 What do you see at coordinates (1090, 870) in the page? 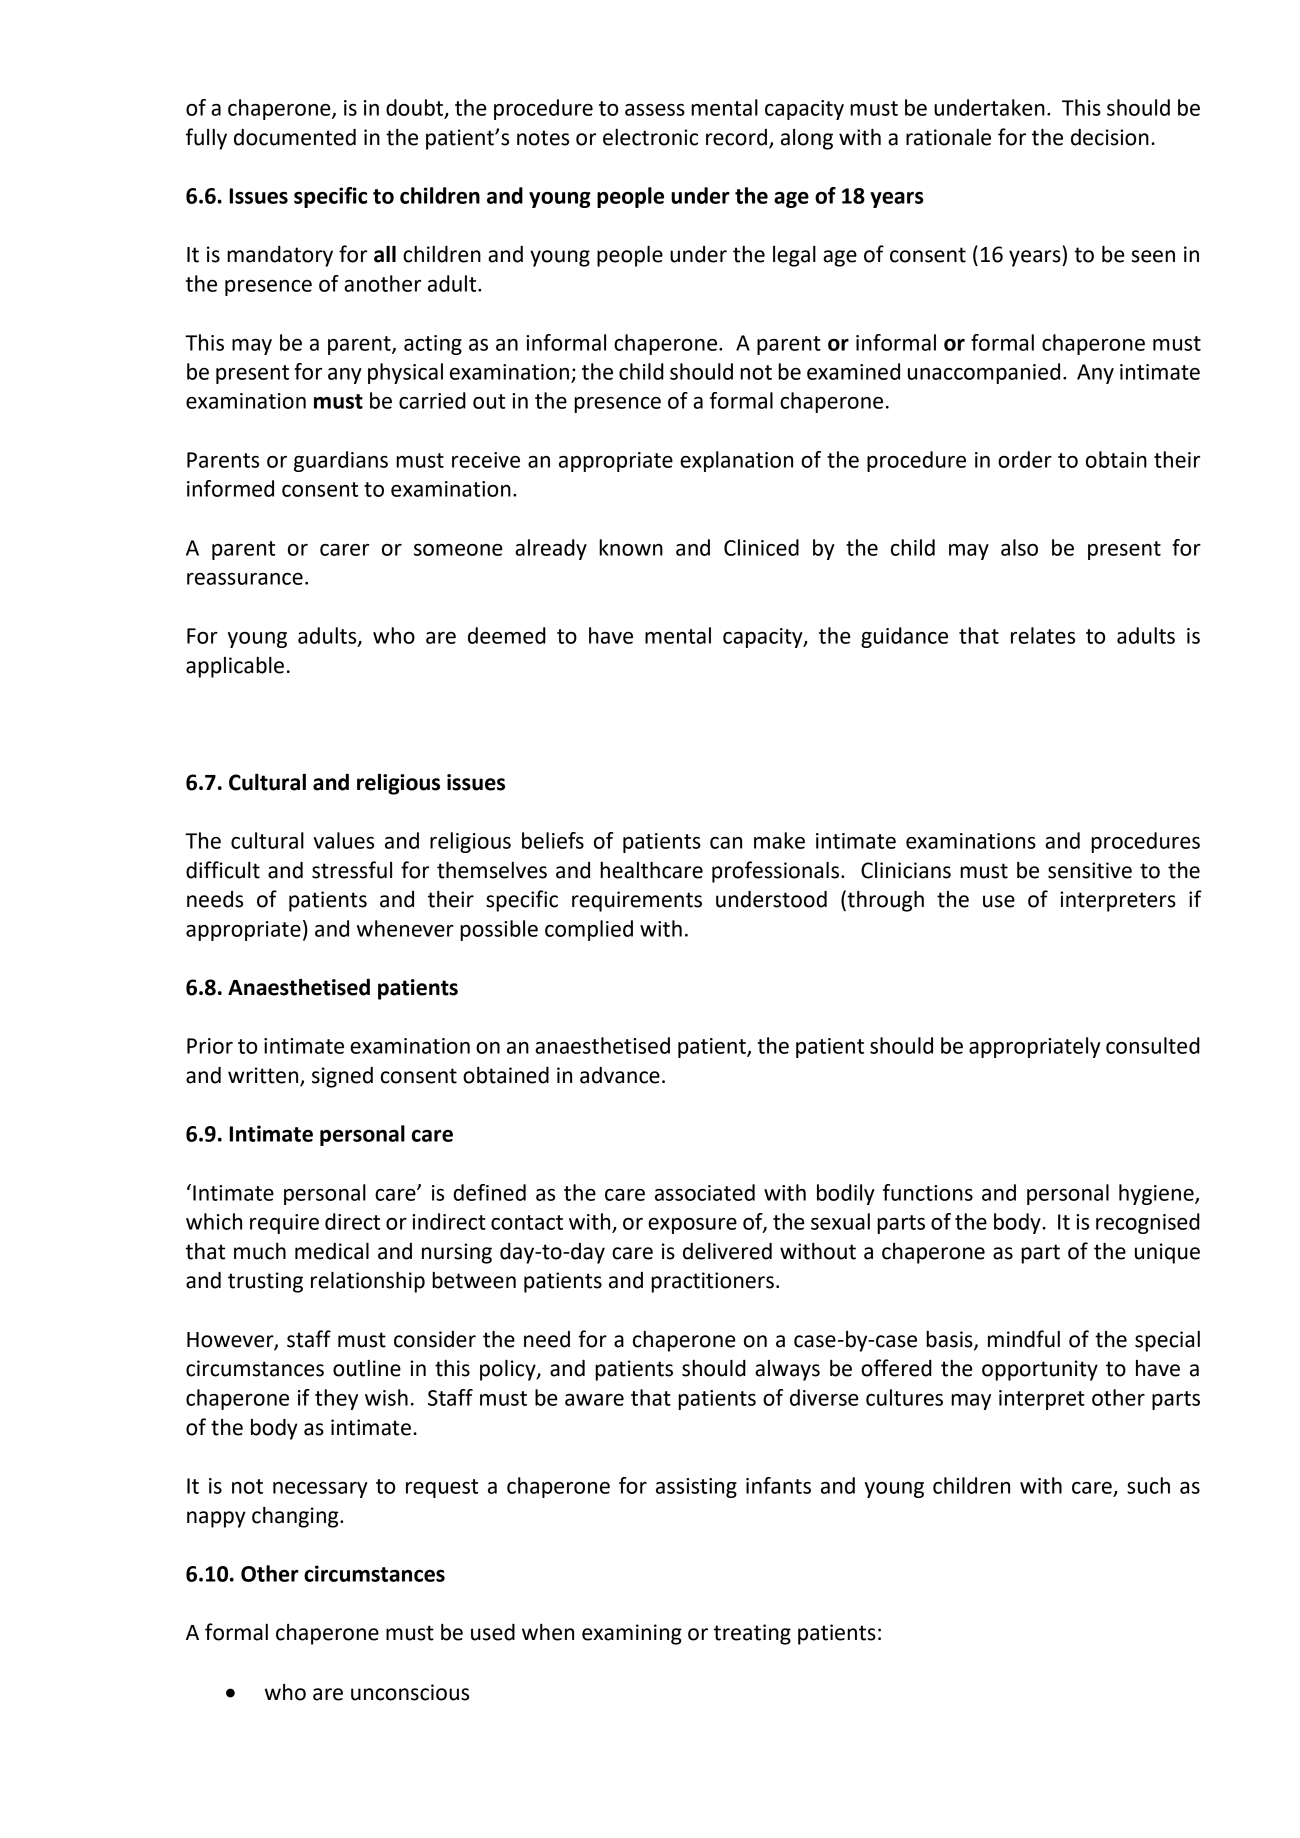
I see `sensitive` at bounding box center [1090, 870].
